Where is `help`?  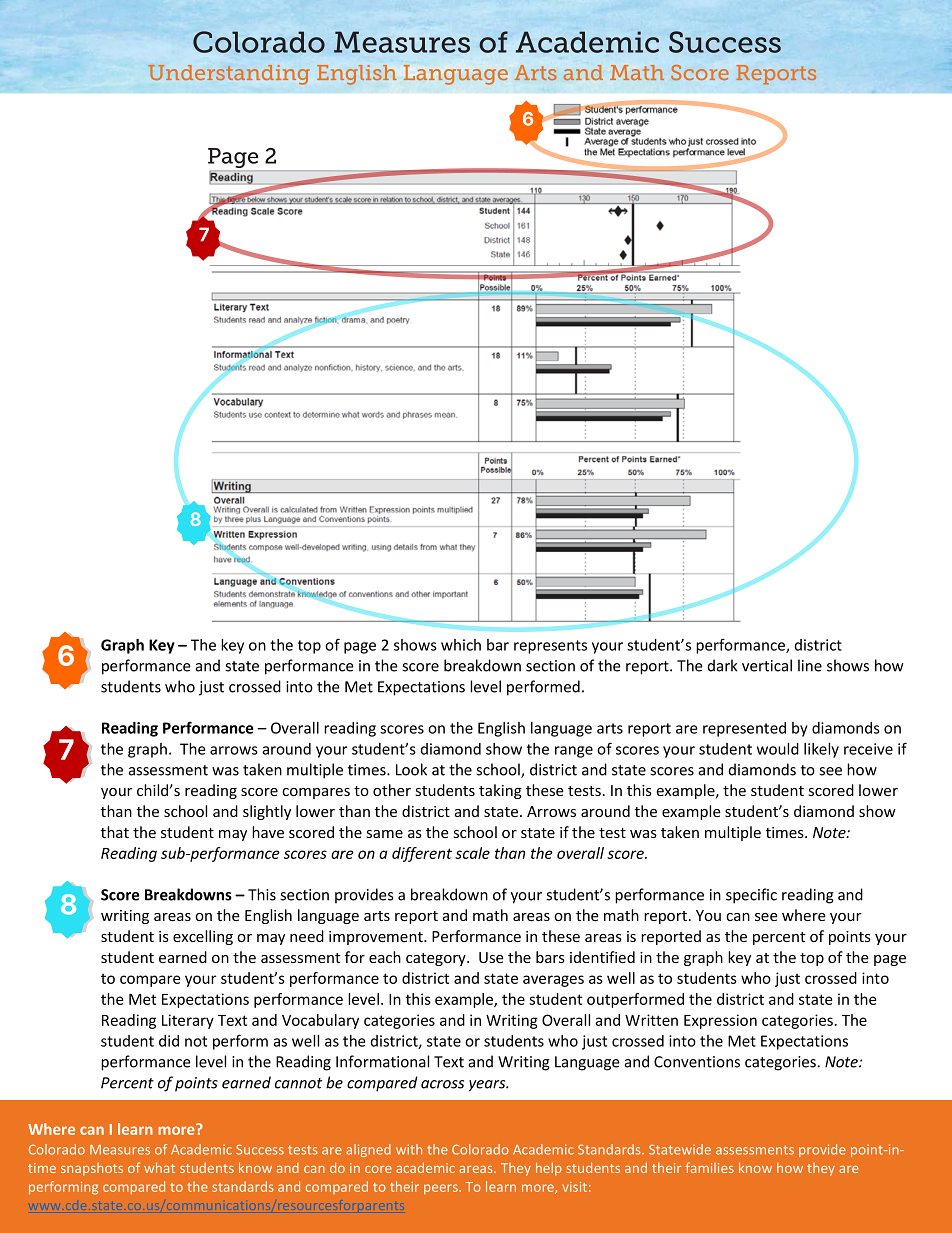 help is located at coordinates (549, 1169).
